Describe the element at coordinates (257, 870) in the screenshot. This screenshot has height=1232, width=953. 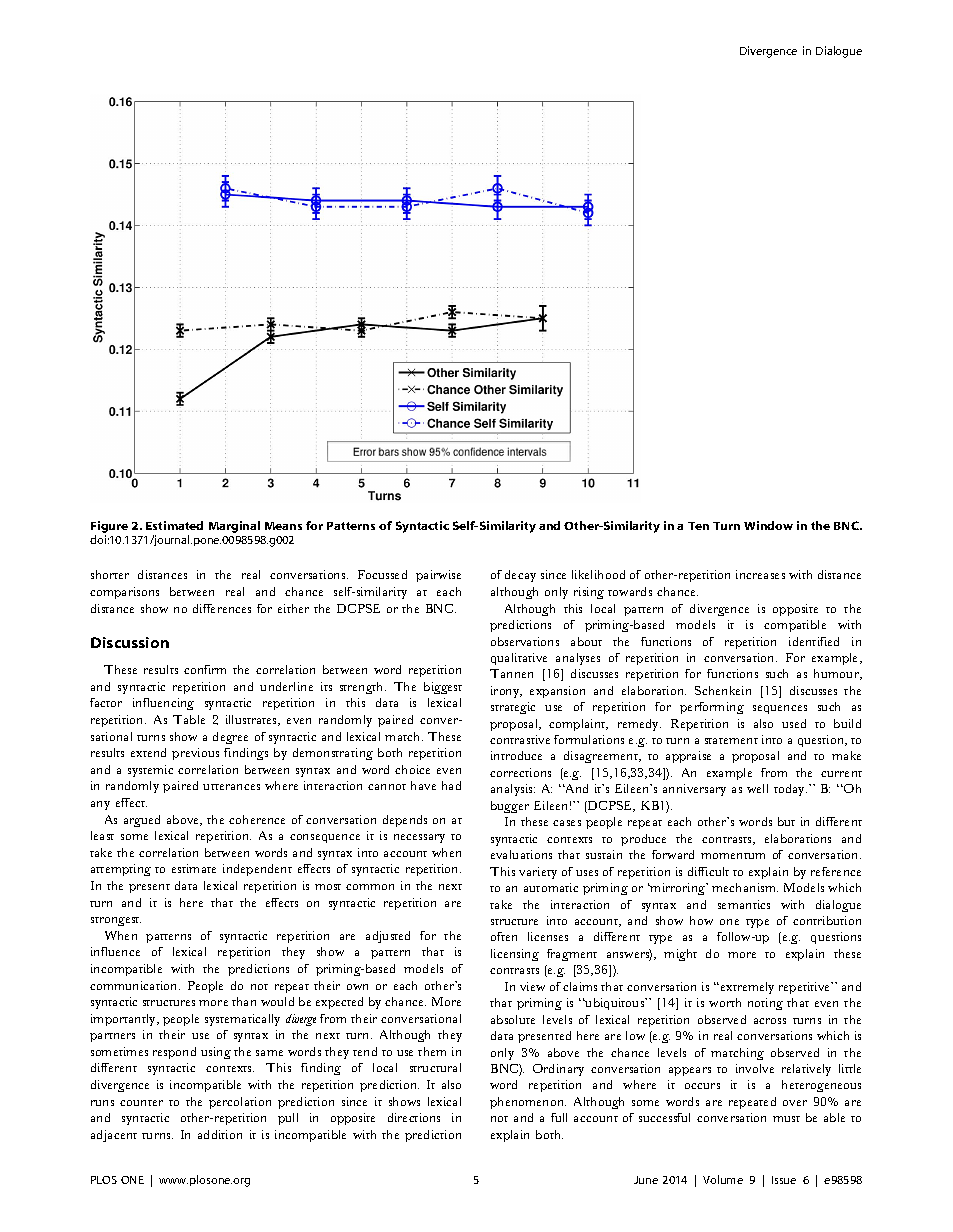
I see `independent` at that location.
